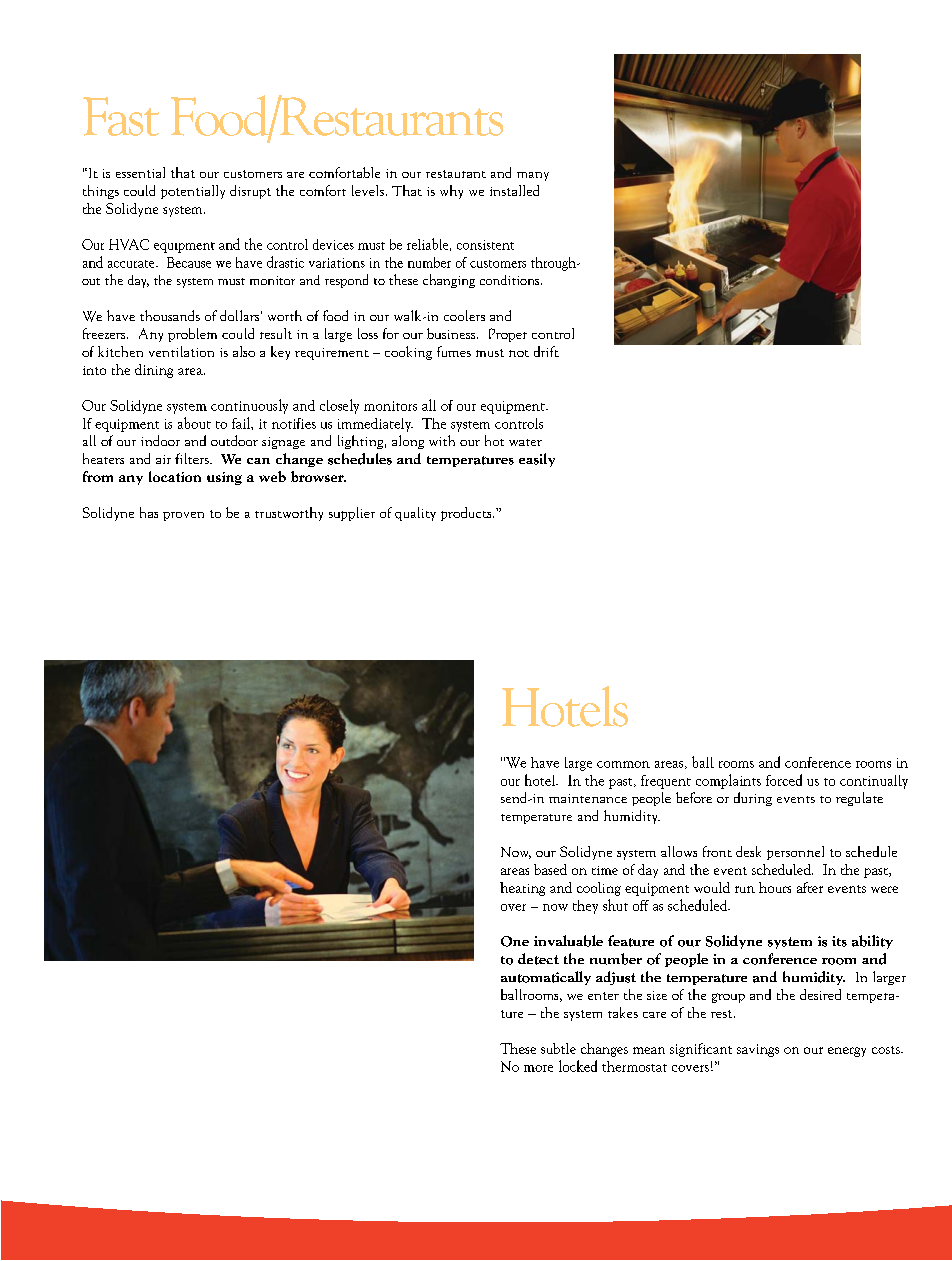  Describe the element at coordinates (758, 1050) in the document. I see `savings` at that location.
